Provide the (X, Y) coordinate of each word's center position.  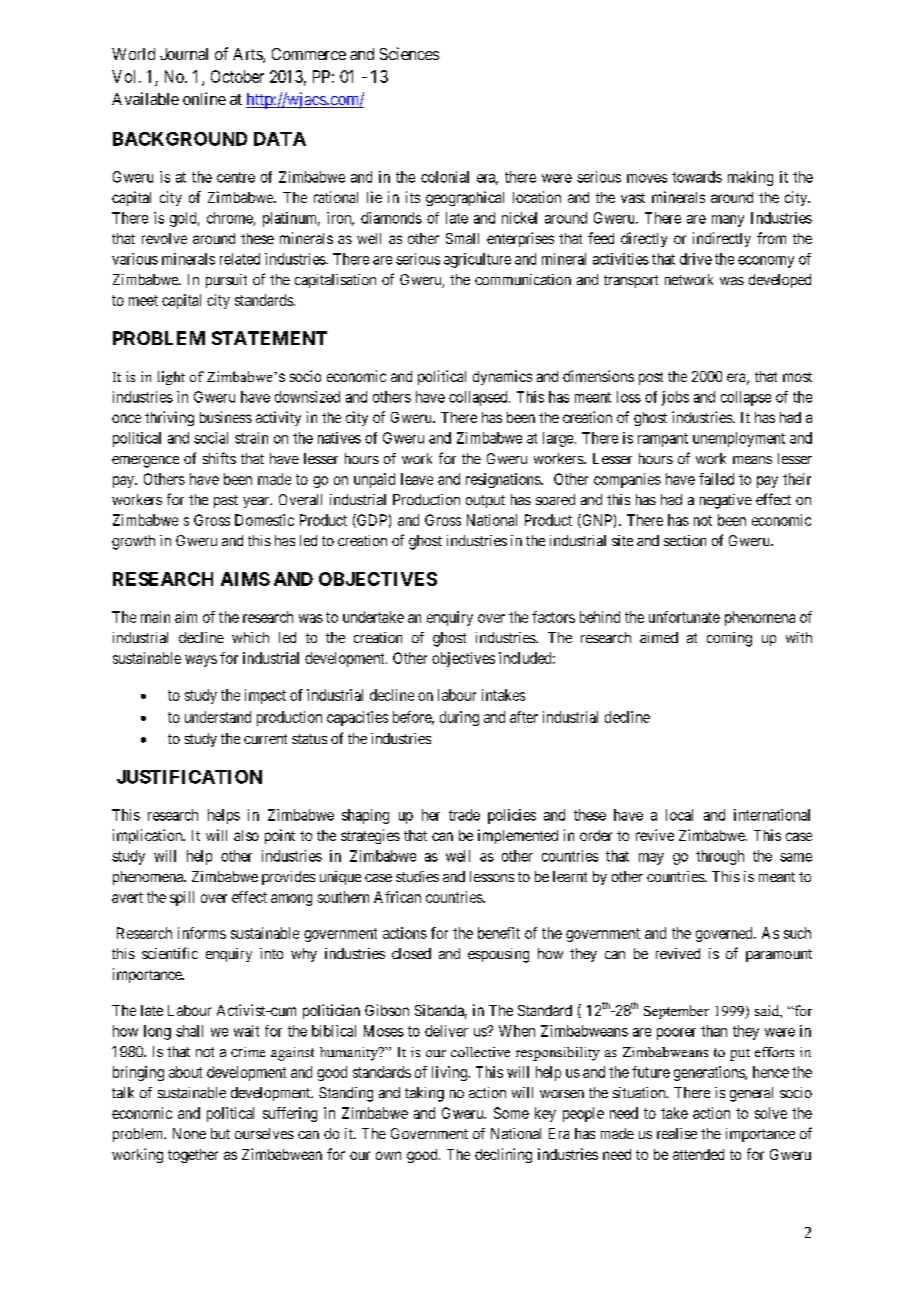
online (204, 98)
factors (553, 617)
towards (697, 177)
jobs (675, 398)
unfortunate (684, 617)
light (171, 378)
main (155, 617)
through (720, 857)
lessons (492, 876)
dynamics (502, 377)
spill (182, 898)
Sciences (409, 53)
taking (424, 1094)
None (189, 1133)
